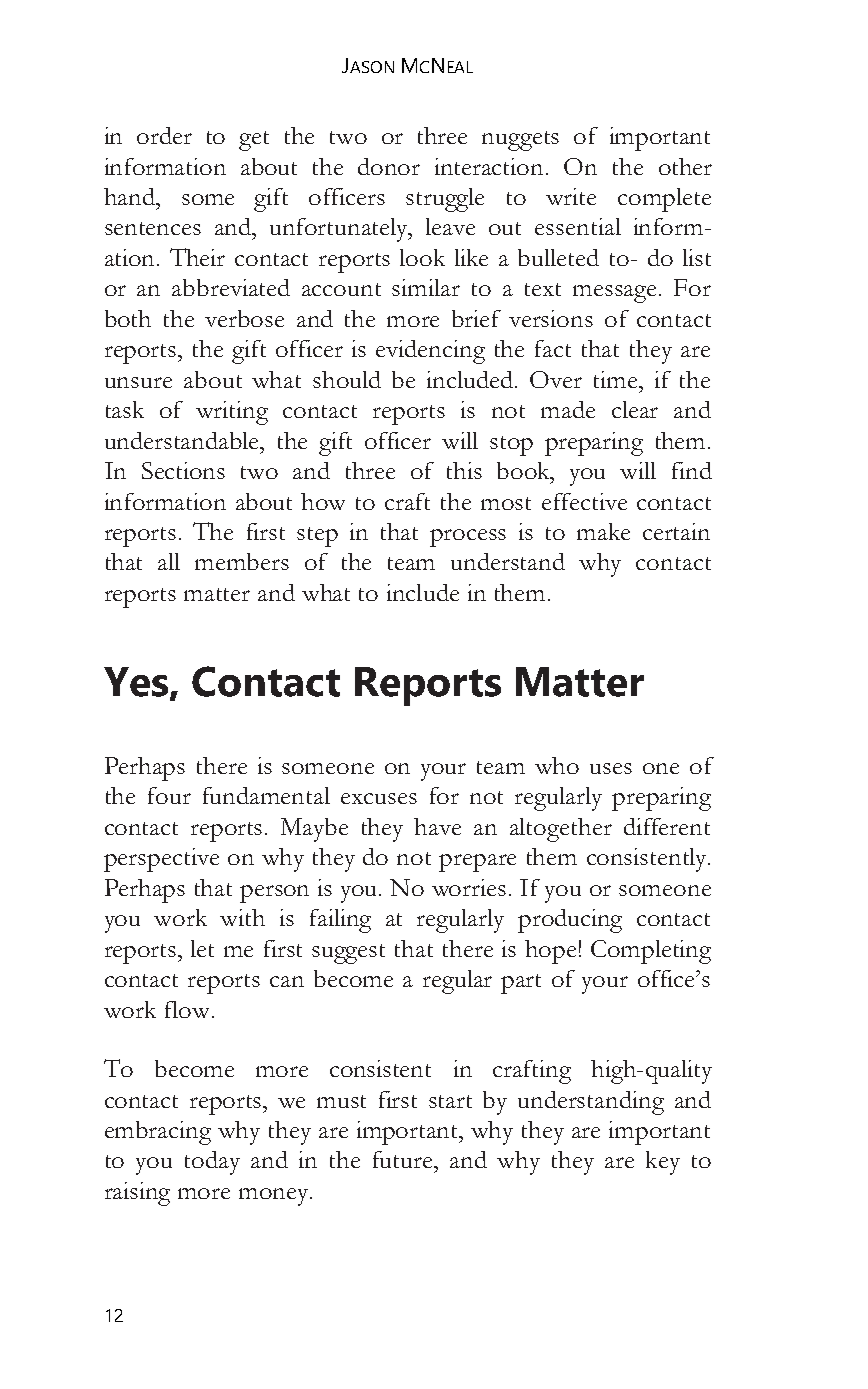 The width and height of the page is (868, 1389). Describe the element at coordinates (664, 200) in the page. I see `complete` at that location.
